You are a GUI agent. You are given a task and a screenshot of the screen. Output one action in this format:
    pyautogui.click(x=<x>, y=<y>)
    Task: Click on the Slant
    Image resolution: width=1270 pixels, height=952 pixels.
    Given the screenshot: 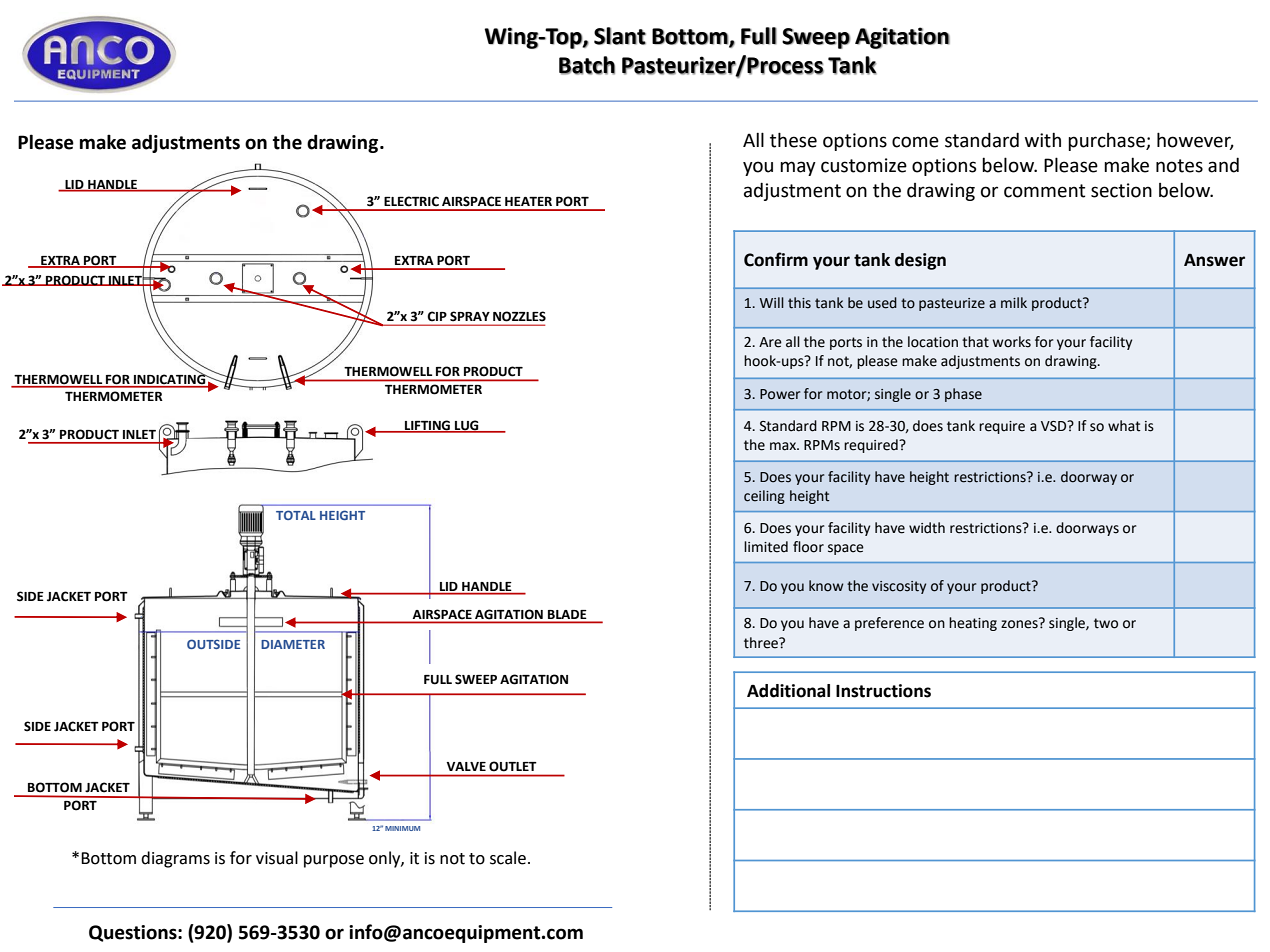 What is the action you would take?
    pyautogui.click(x=620, y=36)
